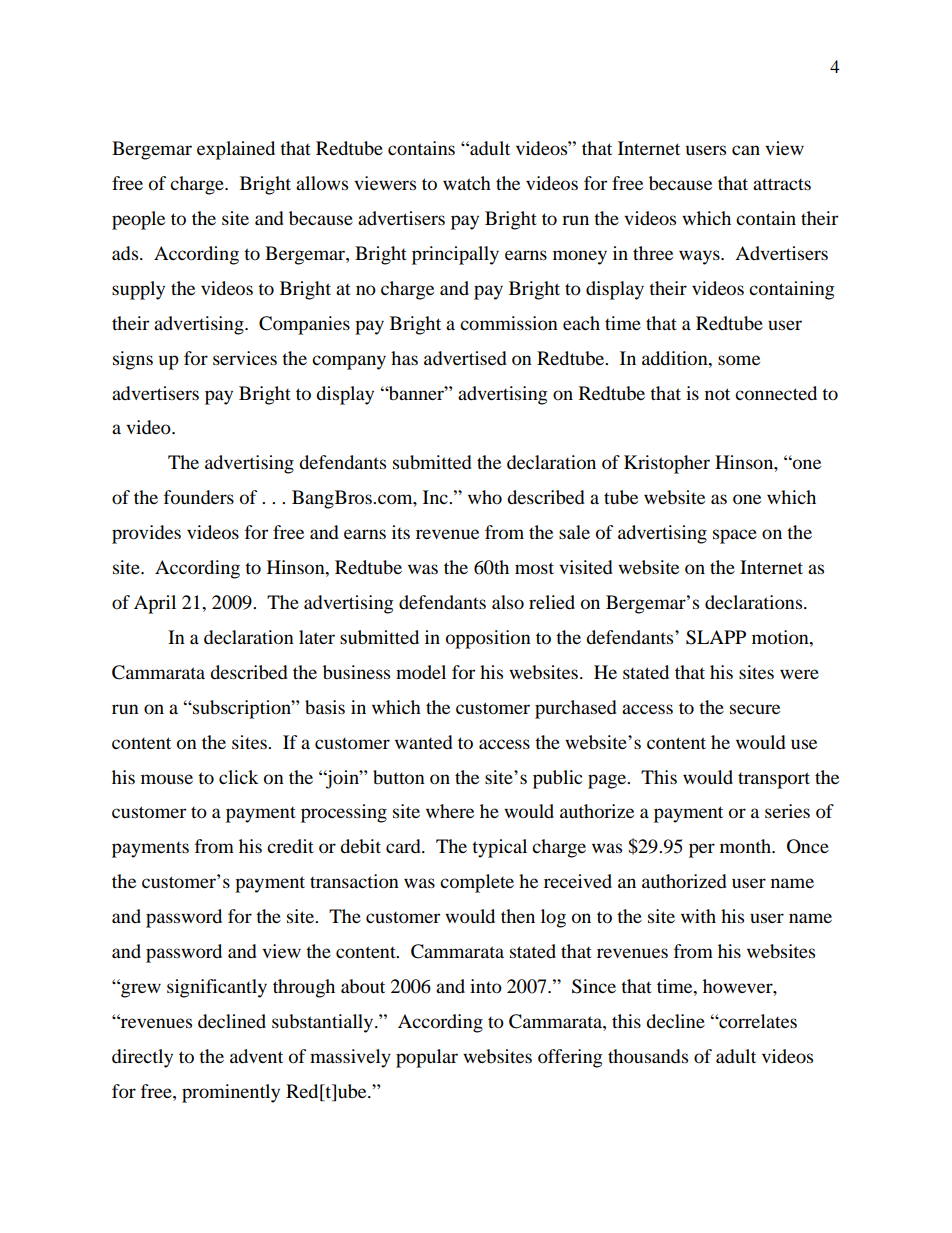 This document has width=952, height=1233. What do you see at coordinates (648, 1056) in the document?
I see `thousands` at bounding box center [648, 1056].
